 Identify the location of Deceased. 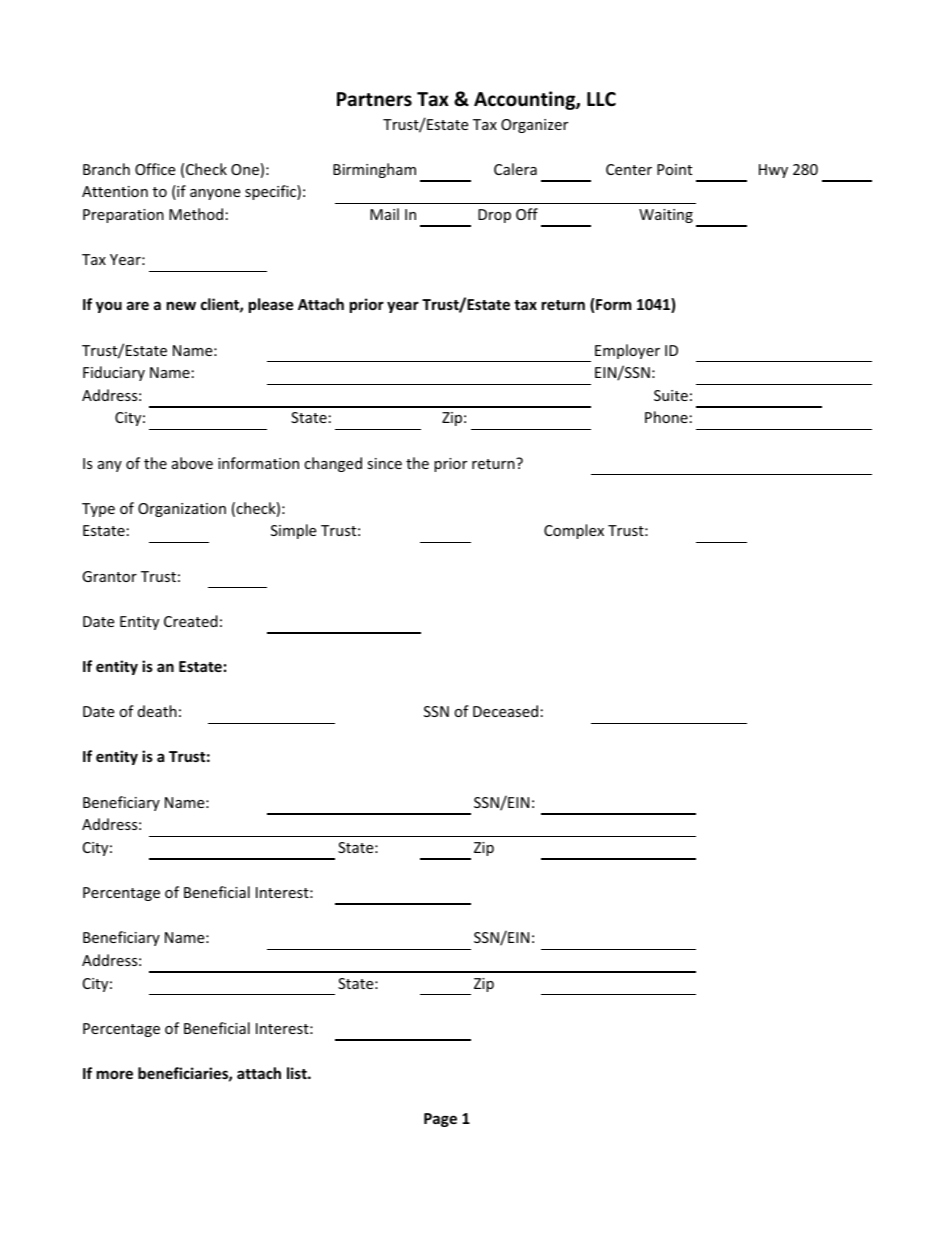
(505, 711).
